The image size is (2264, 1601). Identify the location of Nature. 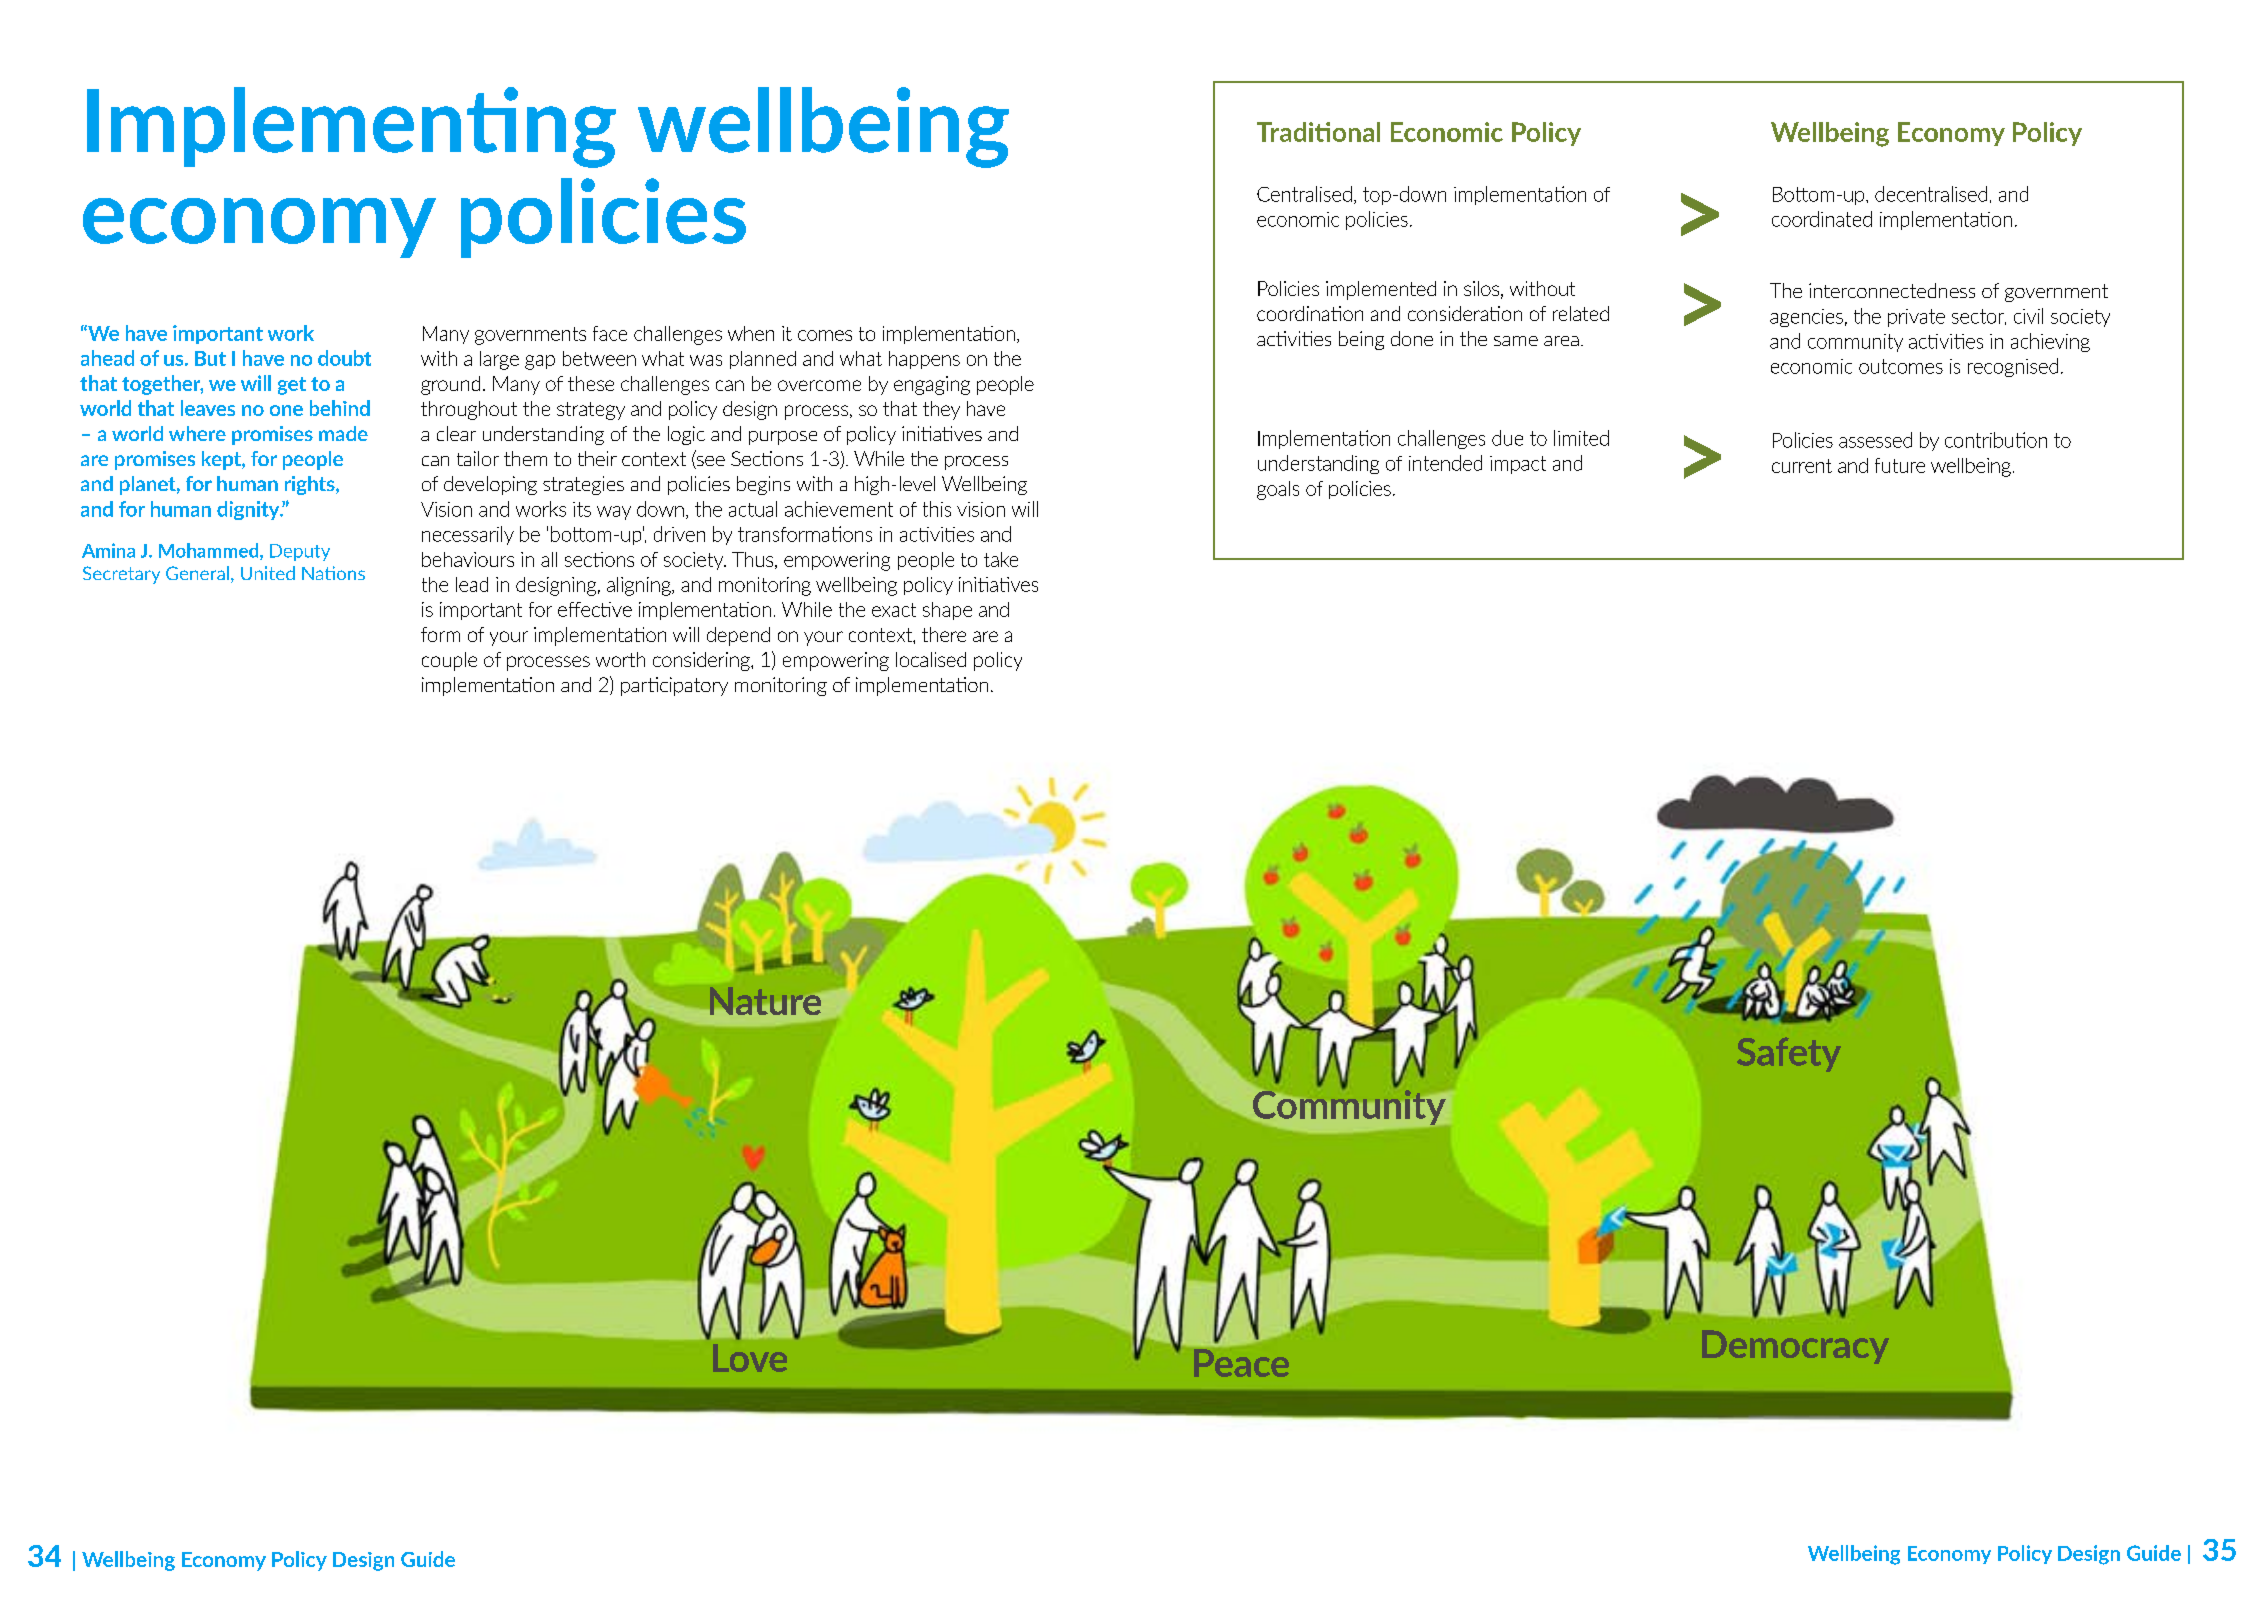
(765, 1001).
